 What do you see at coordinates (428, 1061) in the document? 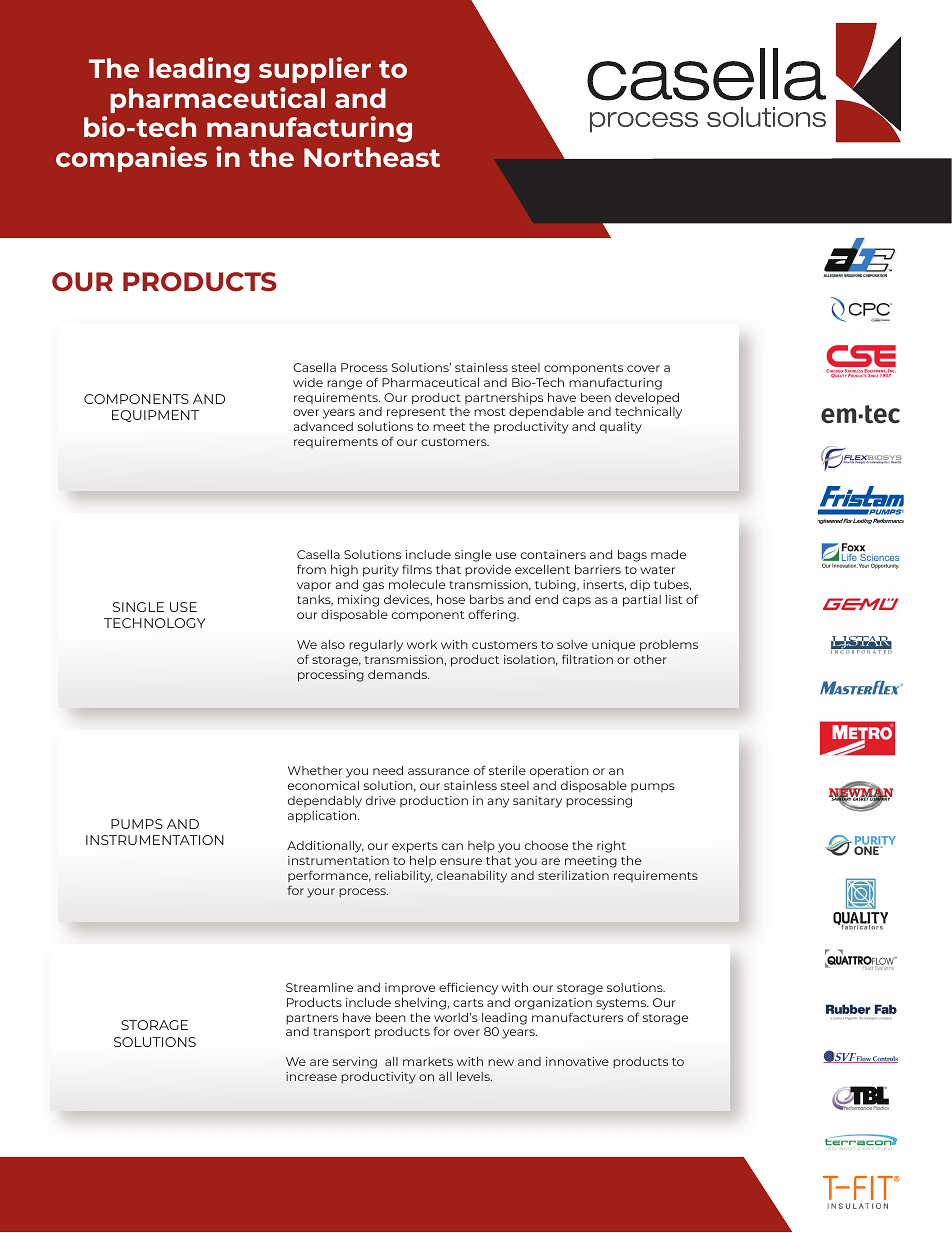
I see `markets` at bounding box center [428, 1061].
